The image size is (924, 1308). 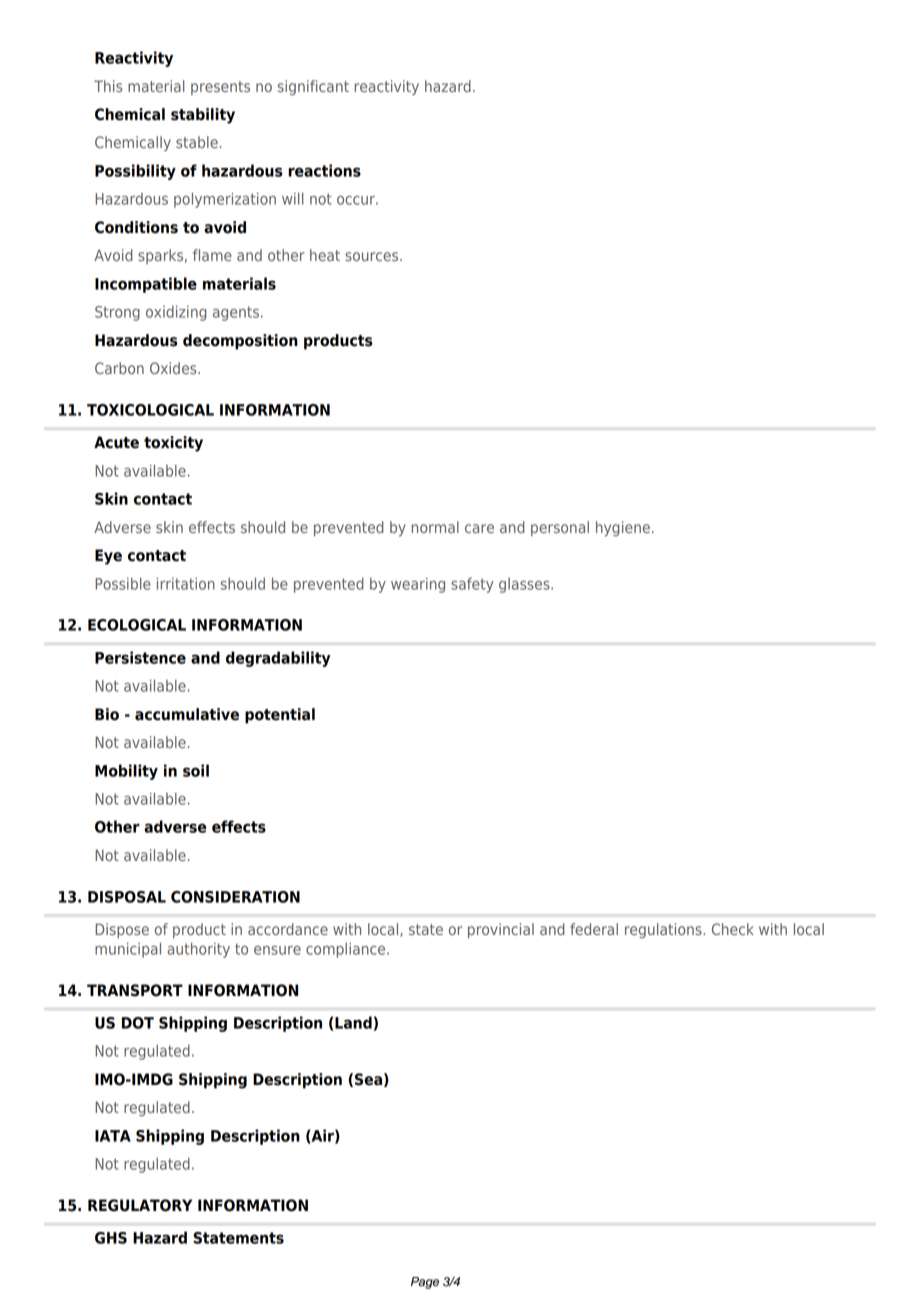 What do you see at coordinates (347, 950) in the page?
I see `compliance` at bounding box center [347, 950].
